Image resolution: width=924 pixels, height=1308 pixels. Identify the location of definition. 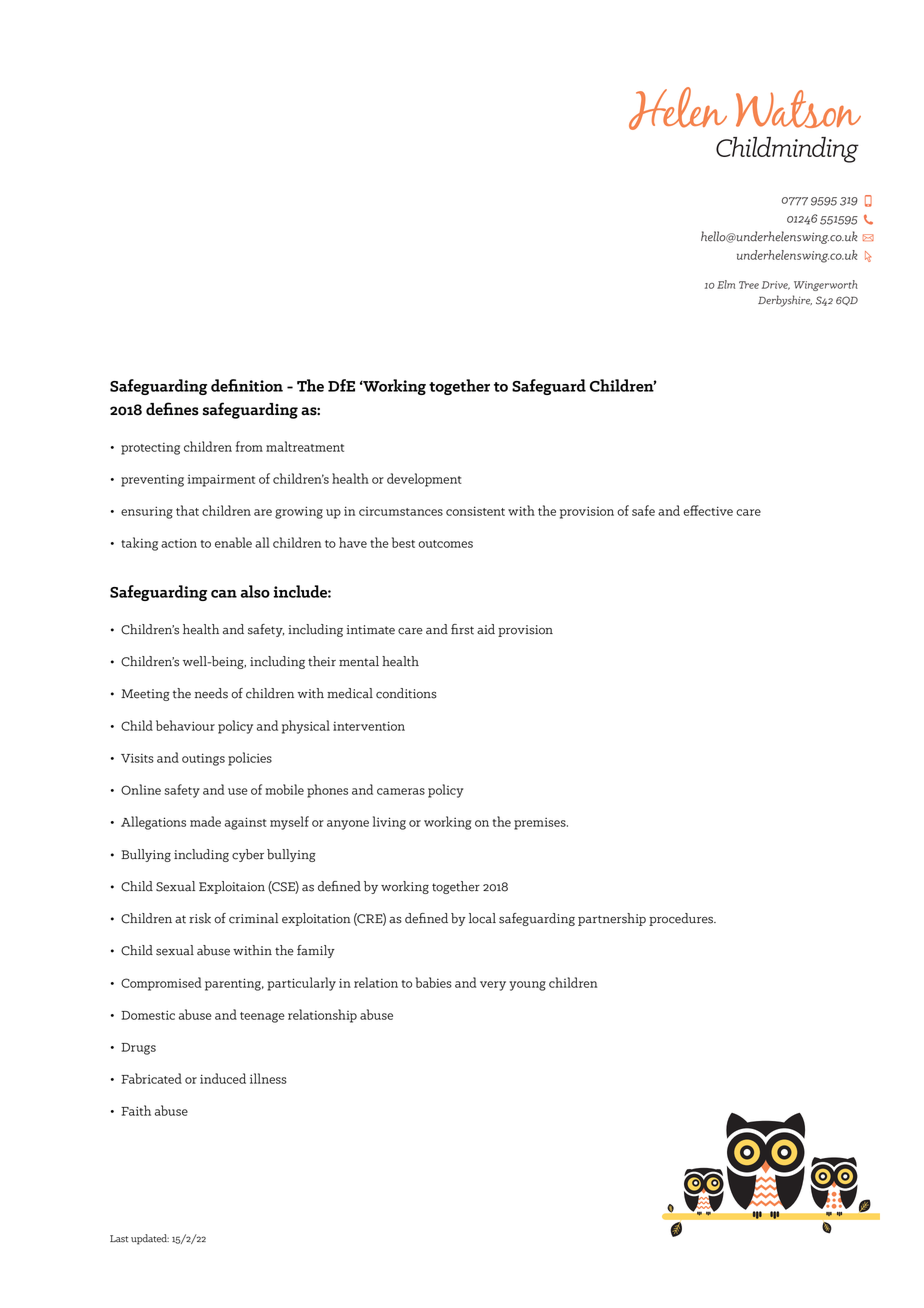
(247, 385).
